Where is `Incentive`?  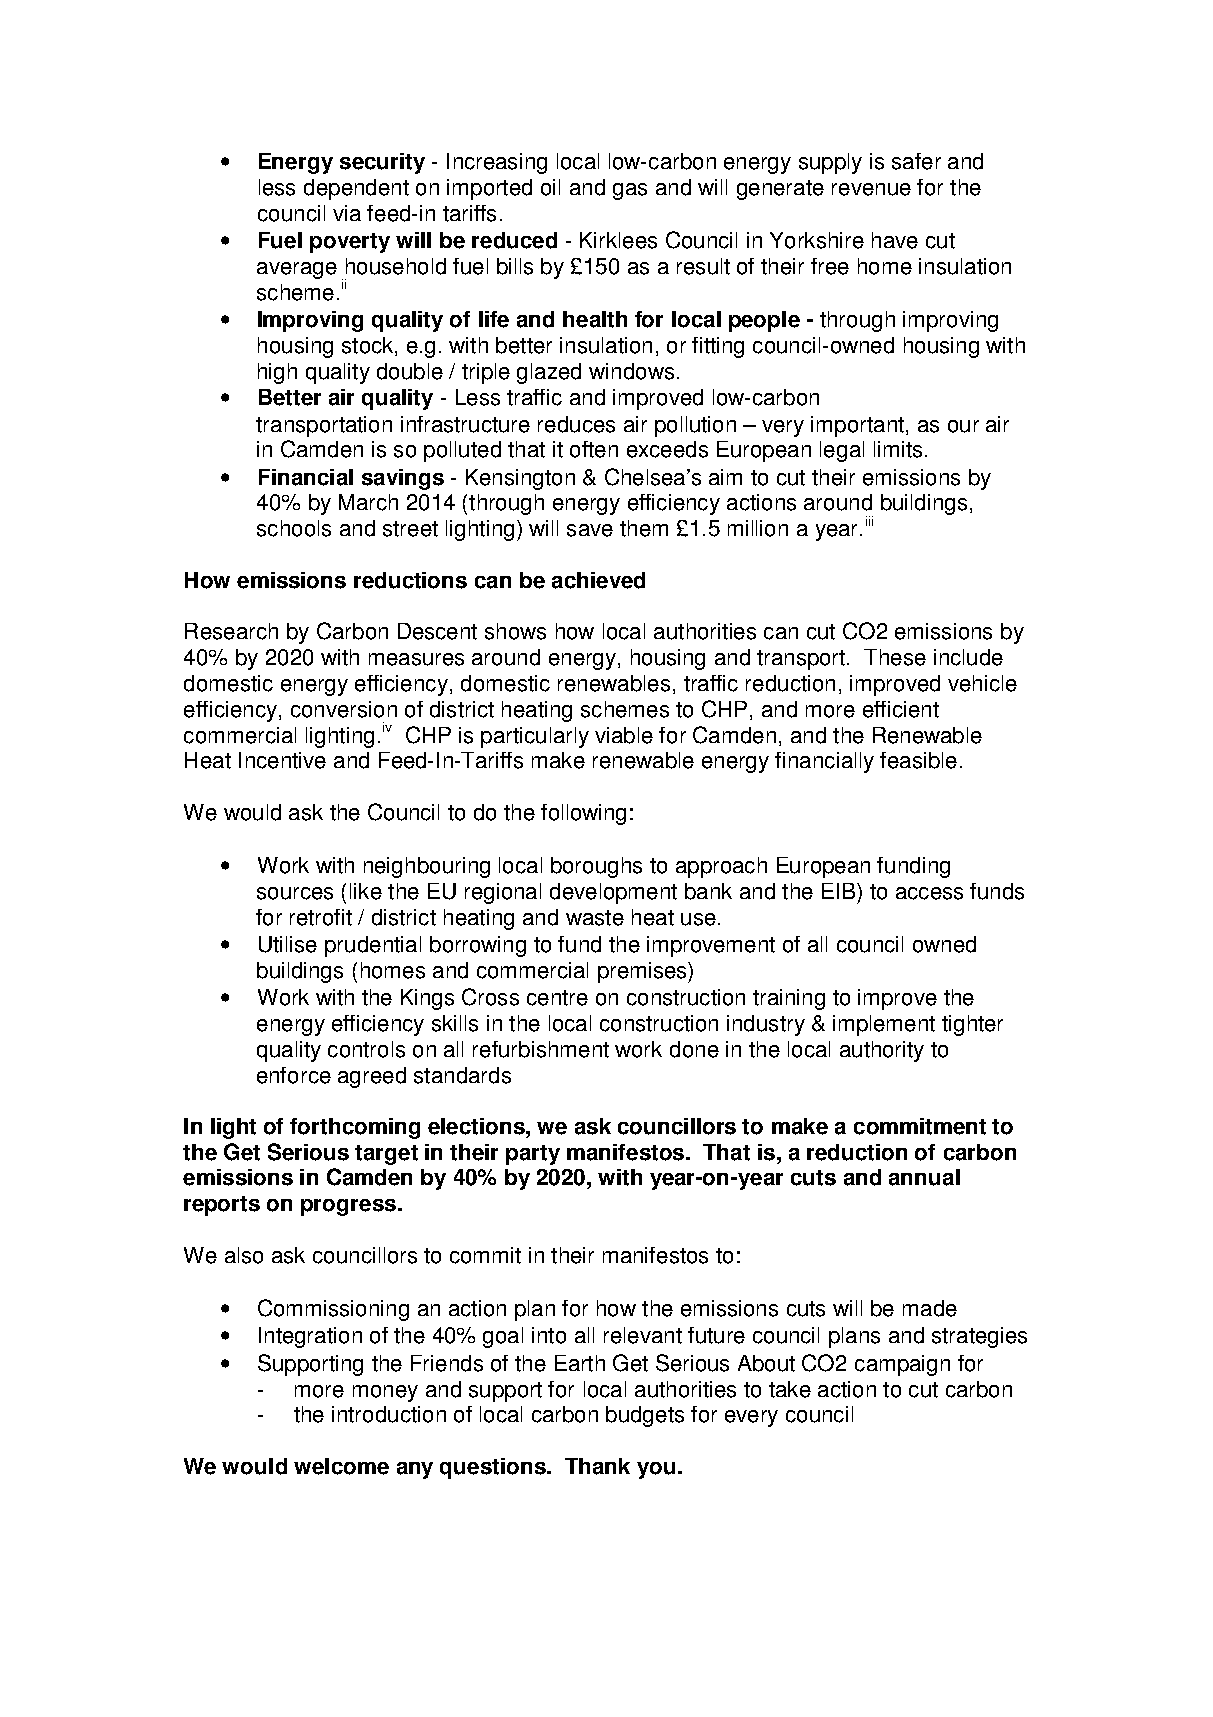 Incentive is located at coordinates (282, 760).
